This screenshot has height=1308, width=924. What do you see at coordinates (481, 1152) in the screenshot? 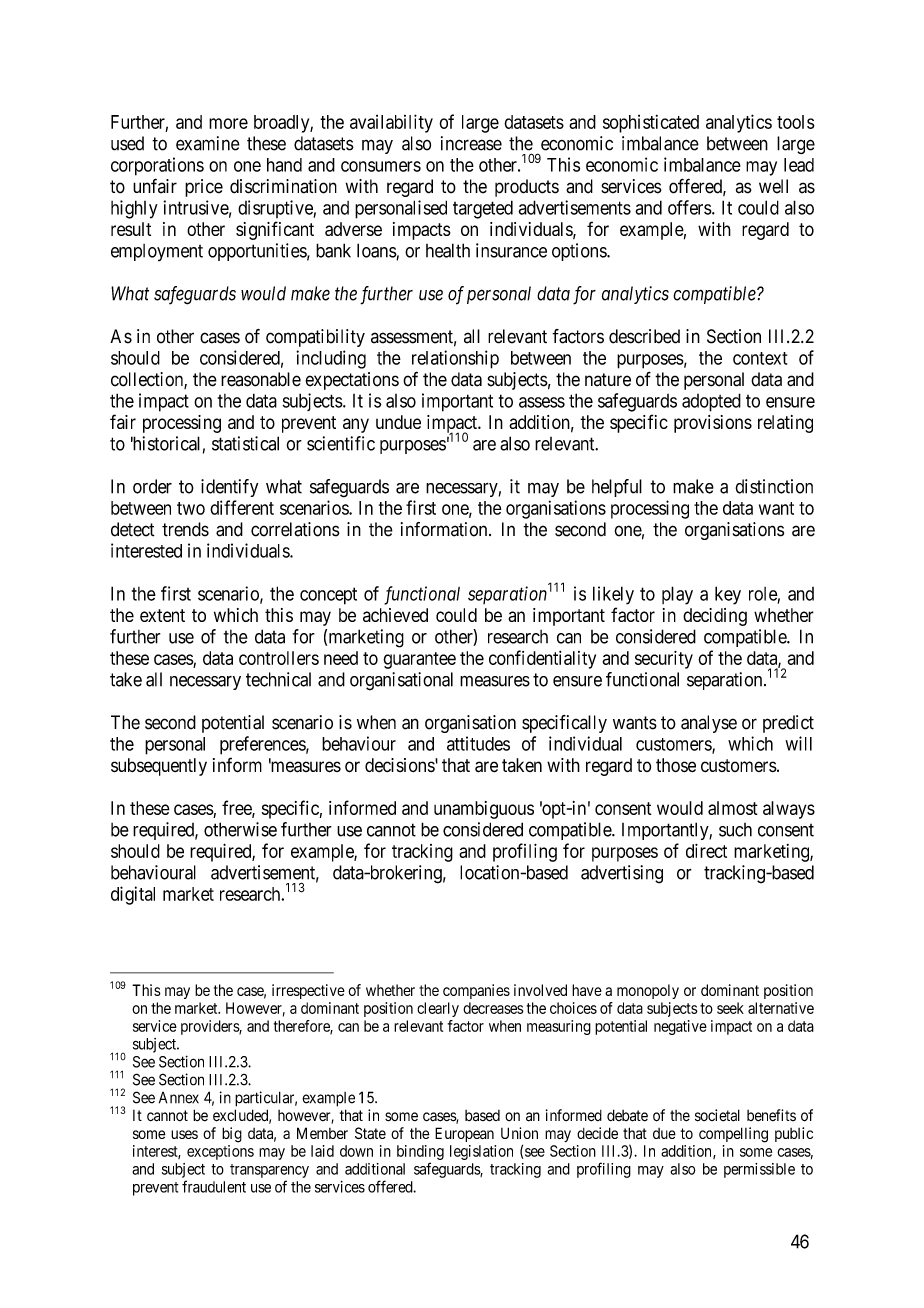
I see `legislation` at bounding box center [481, 1152].
